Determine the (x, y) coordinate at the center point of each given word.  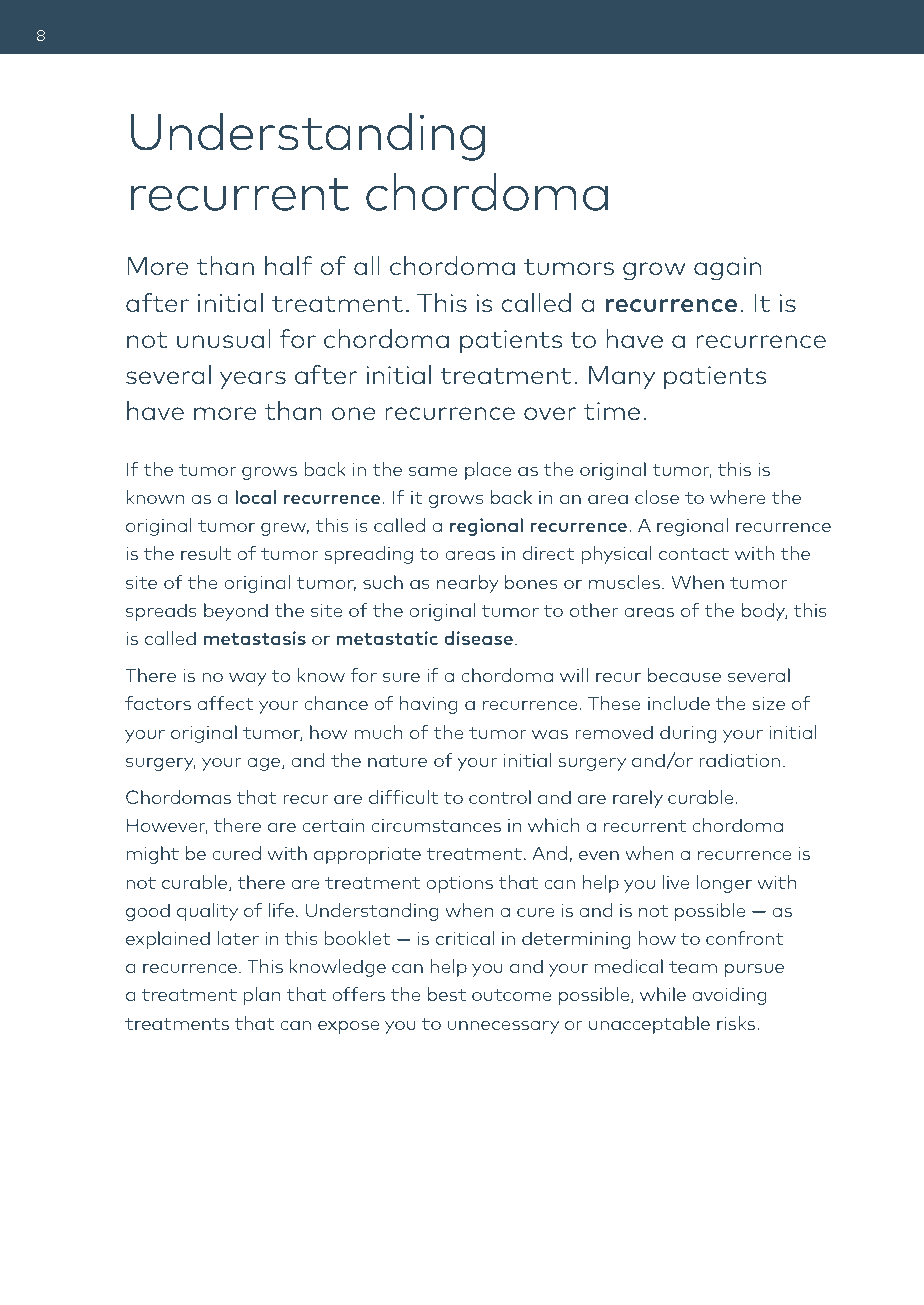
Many (622, 377)
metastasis (255, 638)
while (663, 994)
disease (478, 638)
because (684, 675)
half (288, 265)
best (447, 994)
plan (261, 996)
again (727, 269)
